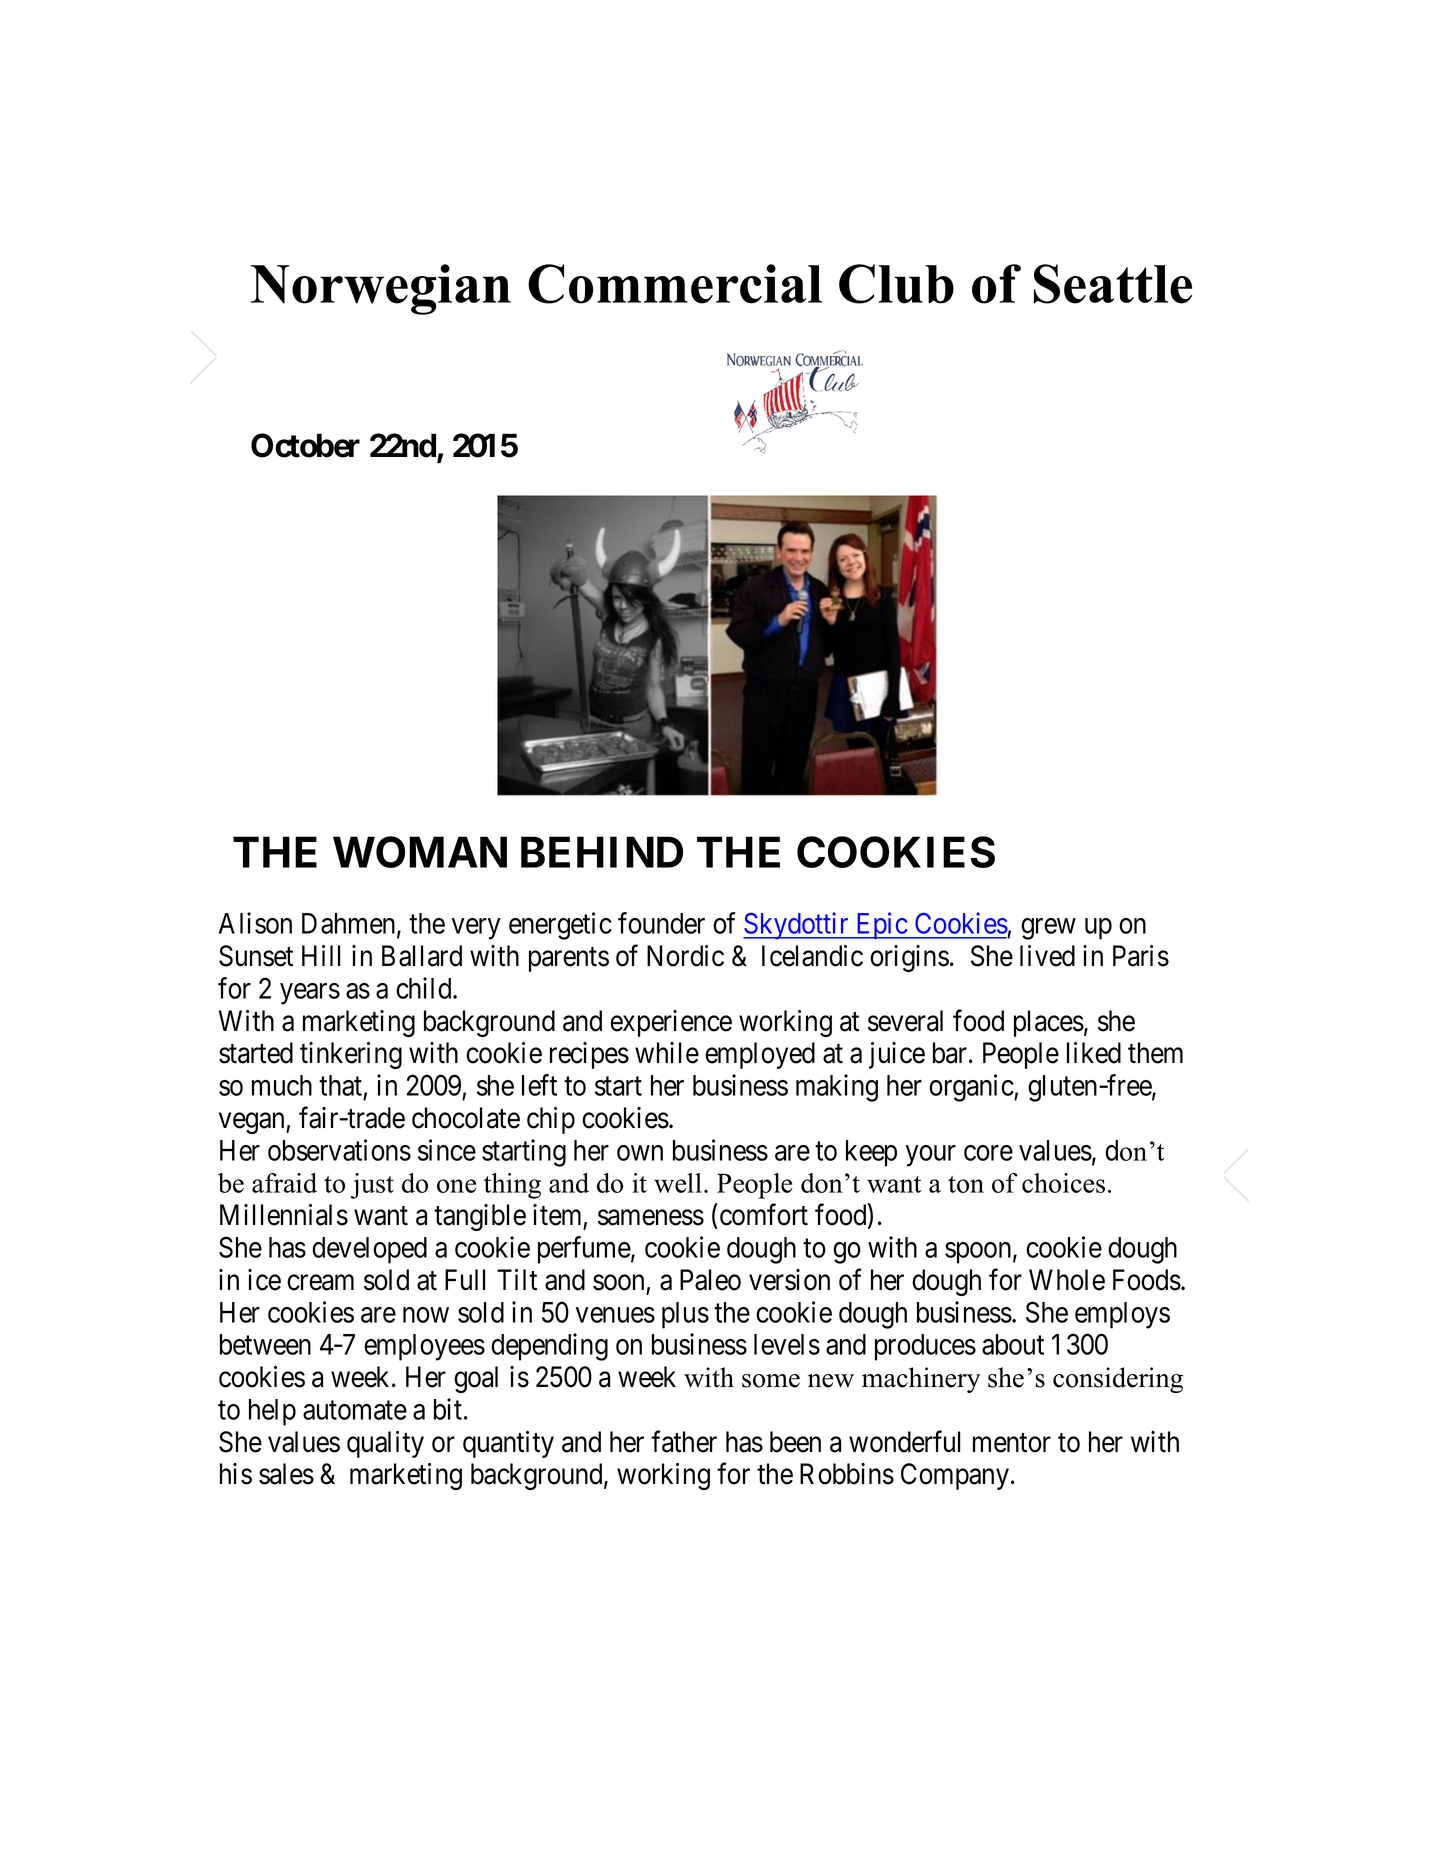 The height and width of the image is (1858, 1436). Describe the element at coordinates (1048, 929) in the image. I see `grew` at that location.
